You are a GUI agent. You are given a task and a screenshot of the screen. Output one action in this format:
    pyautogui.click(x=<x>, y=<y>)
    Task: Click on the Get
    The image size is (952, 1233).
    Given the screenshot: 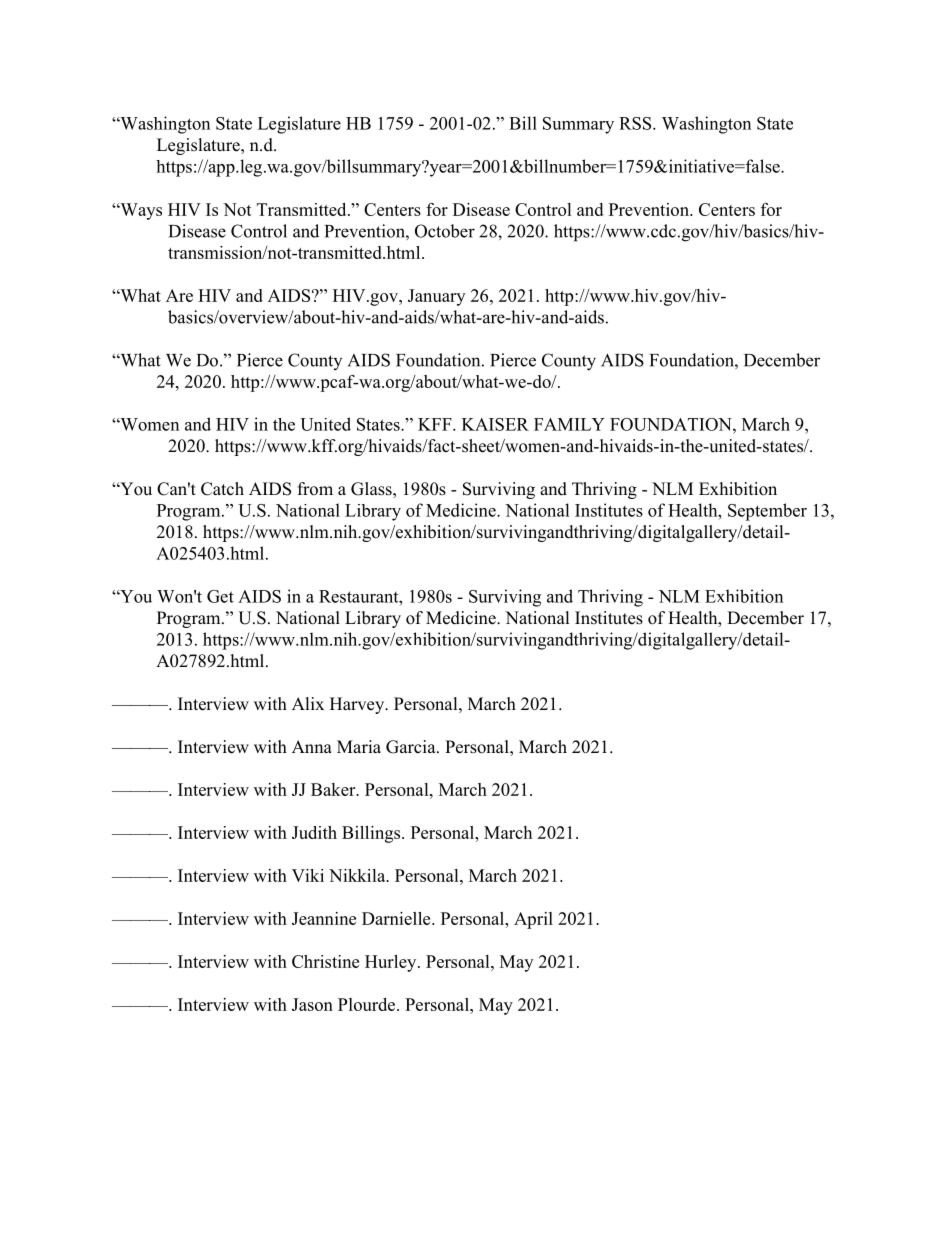 What is the action you would take?
    pyautogui.click(x=220, y=596)
